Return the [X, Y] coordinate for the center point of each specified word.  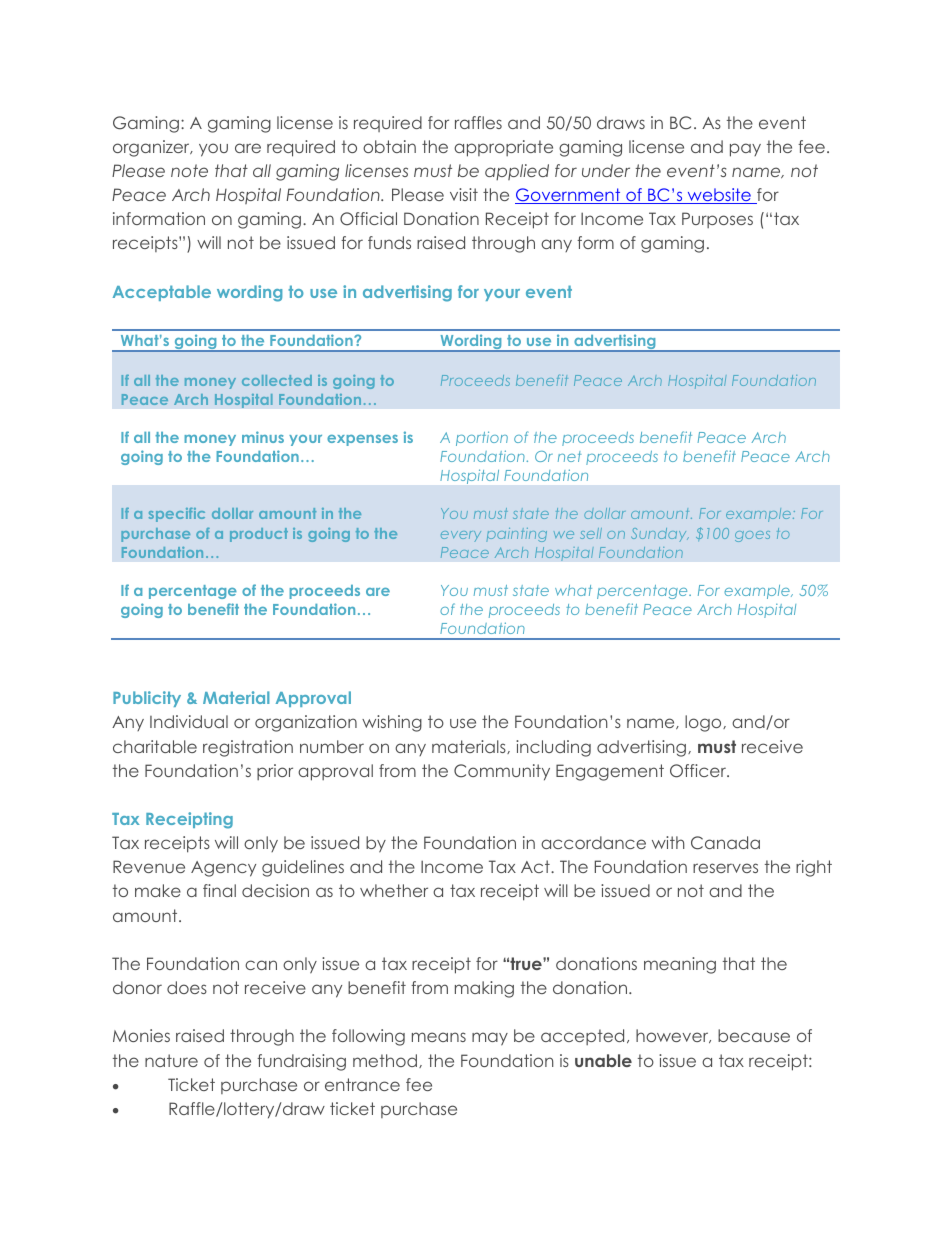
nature [171, 1060]
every [461, 536]
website [719, 196]
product [259, 535]
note [189, 170]
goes [752, 536]
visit [464, 194]
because [754, 1035]
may [490, 1039]
